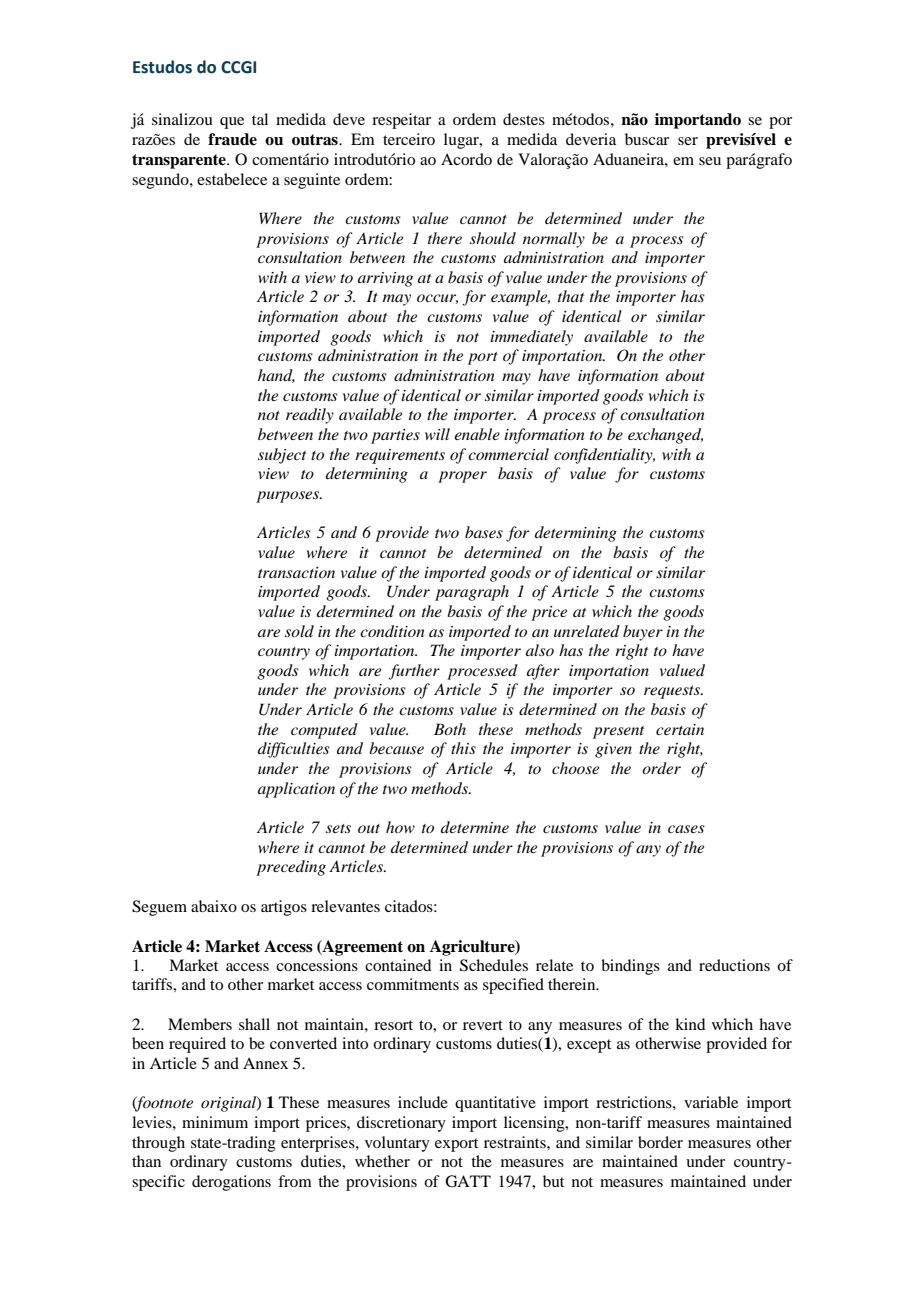 This screenshot has height=1308, width=924. What do you see at coordinates (397, 1144) in the screenshot?
I see `voluntary` at bounding box center [397, 1144].
